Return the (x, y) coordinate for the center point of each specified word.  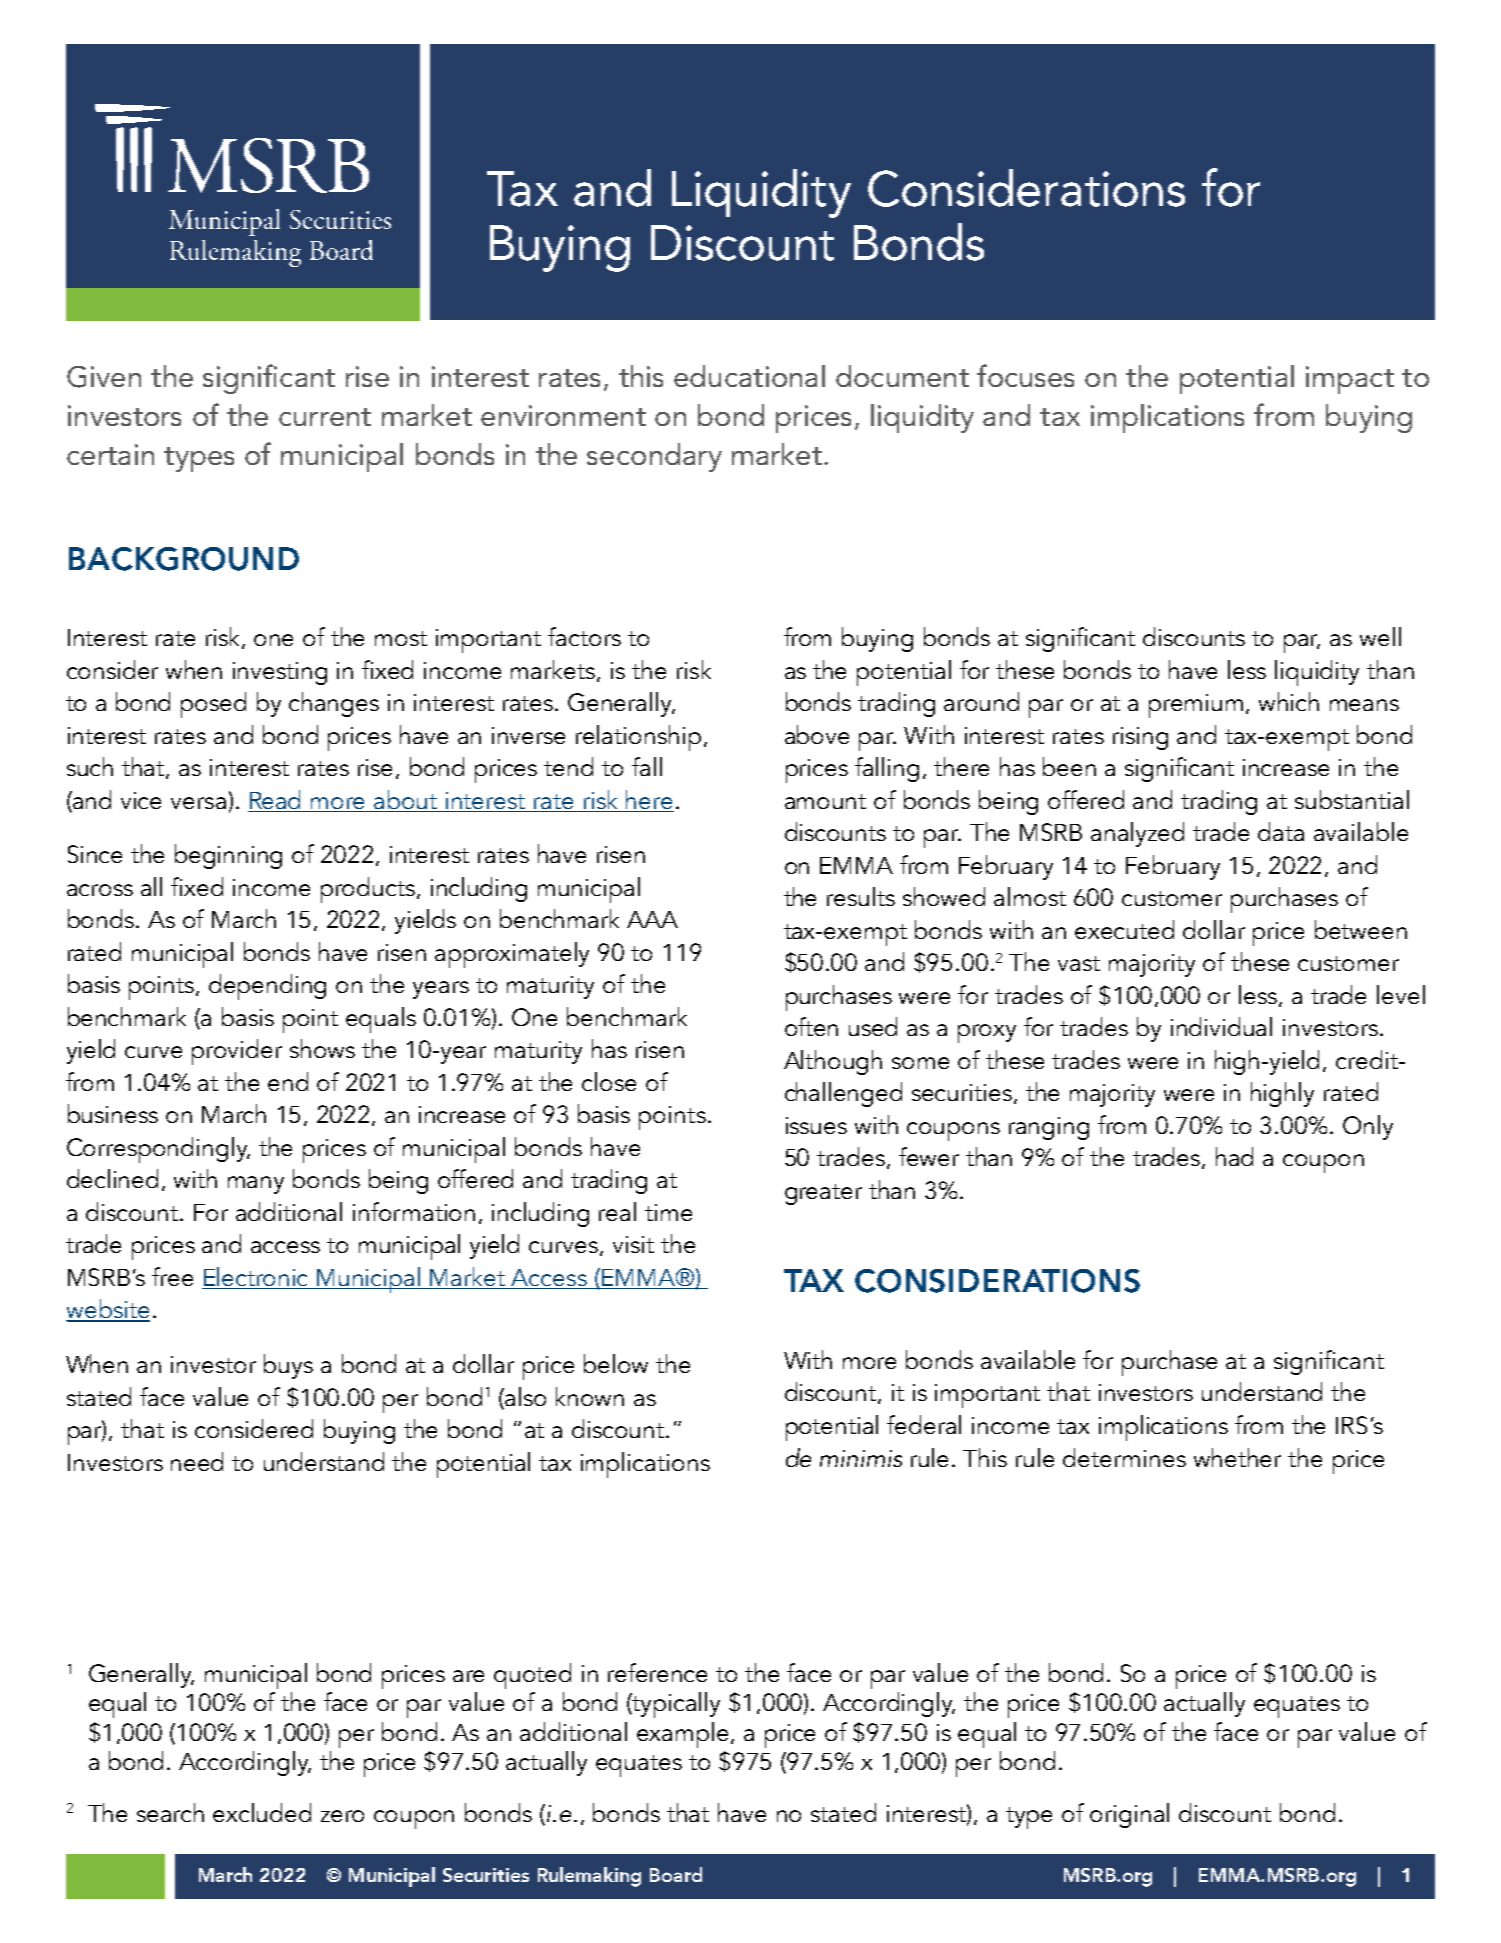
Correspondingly (158, 1150)
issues (816, 1125)
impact (1350, 380)
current (325, 417)
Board (676, 1874)
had (1234, 1156)
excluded (262, 1812)
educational (749, 376)
